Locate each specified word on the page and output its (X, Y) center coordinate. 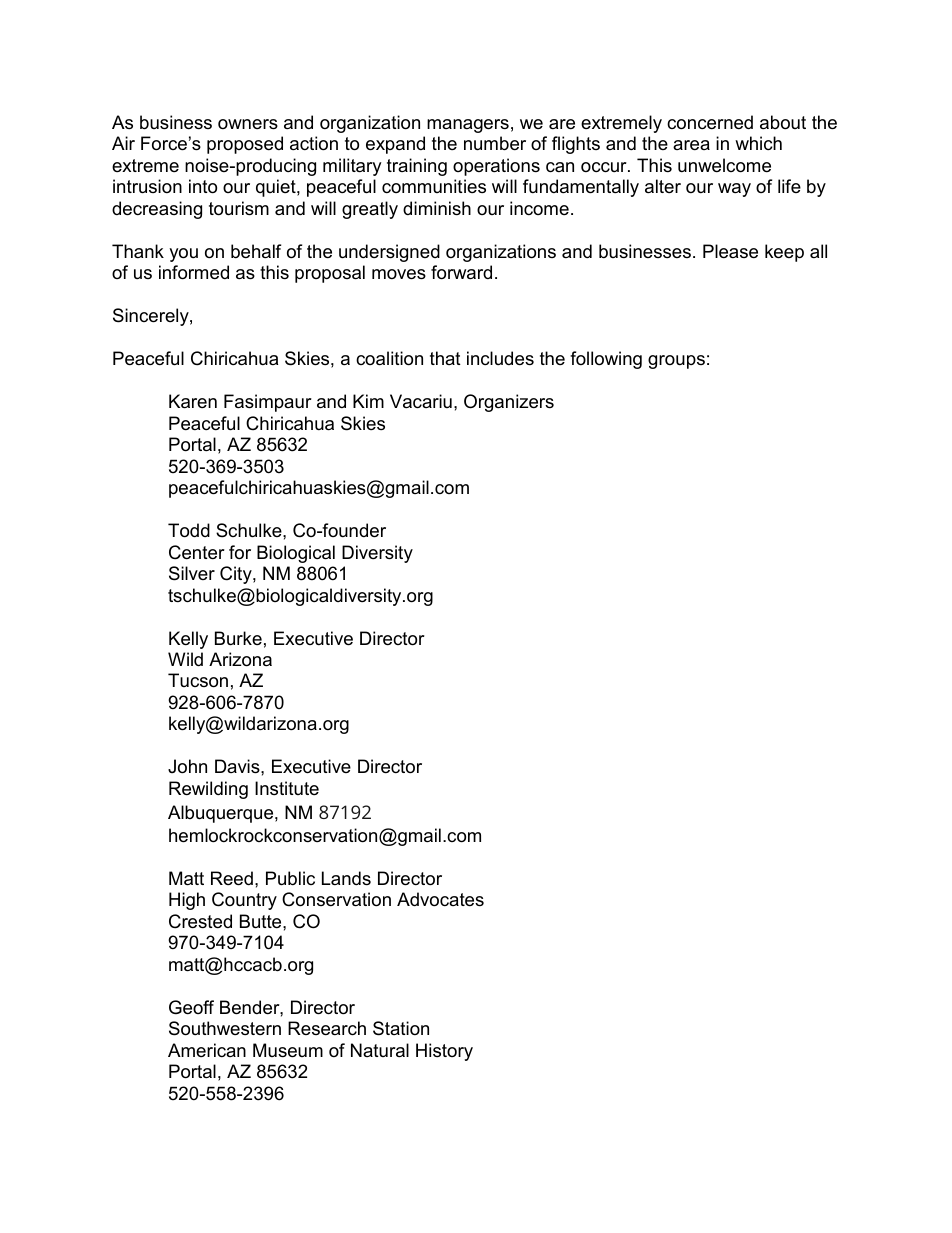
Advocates (440, 899)
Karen (193, 401)
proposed (245, 145)
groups (676, 362)
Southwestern (225, 1028)
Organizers (509, 403)
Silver (192, 573)
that (445, 358)
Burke (238, 638)
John (187, 766)
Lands (346, 878)
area (691, 145)
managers (468, 126)
